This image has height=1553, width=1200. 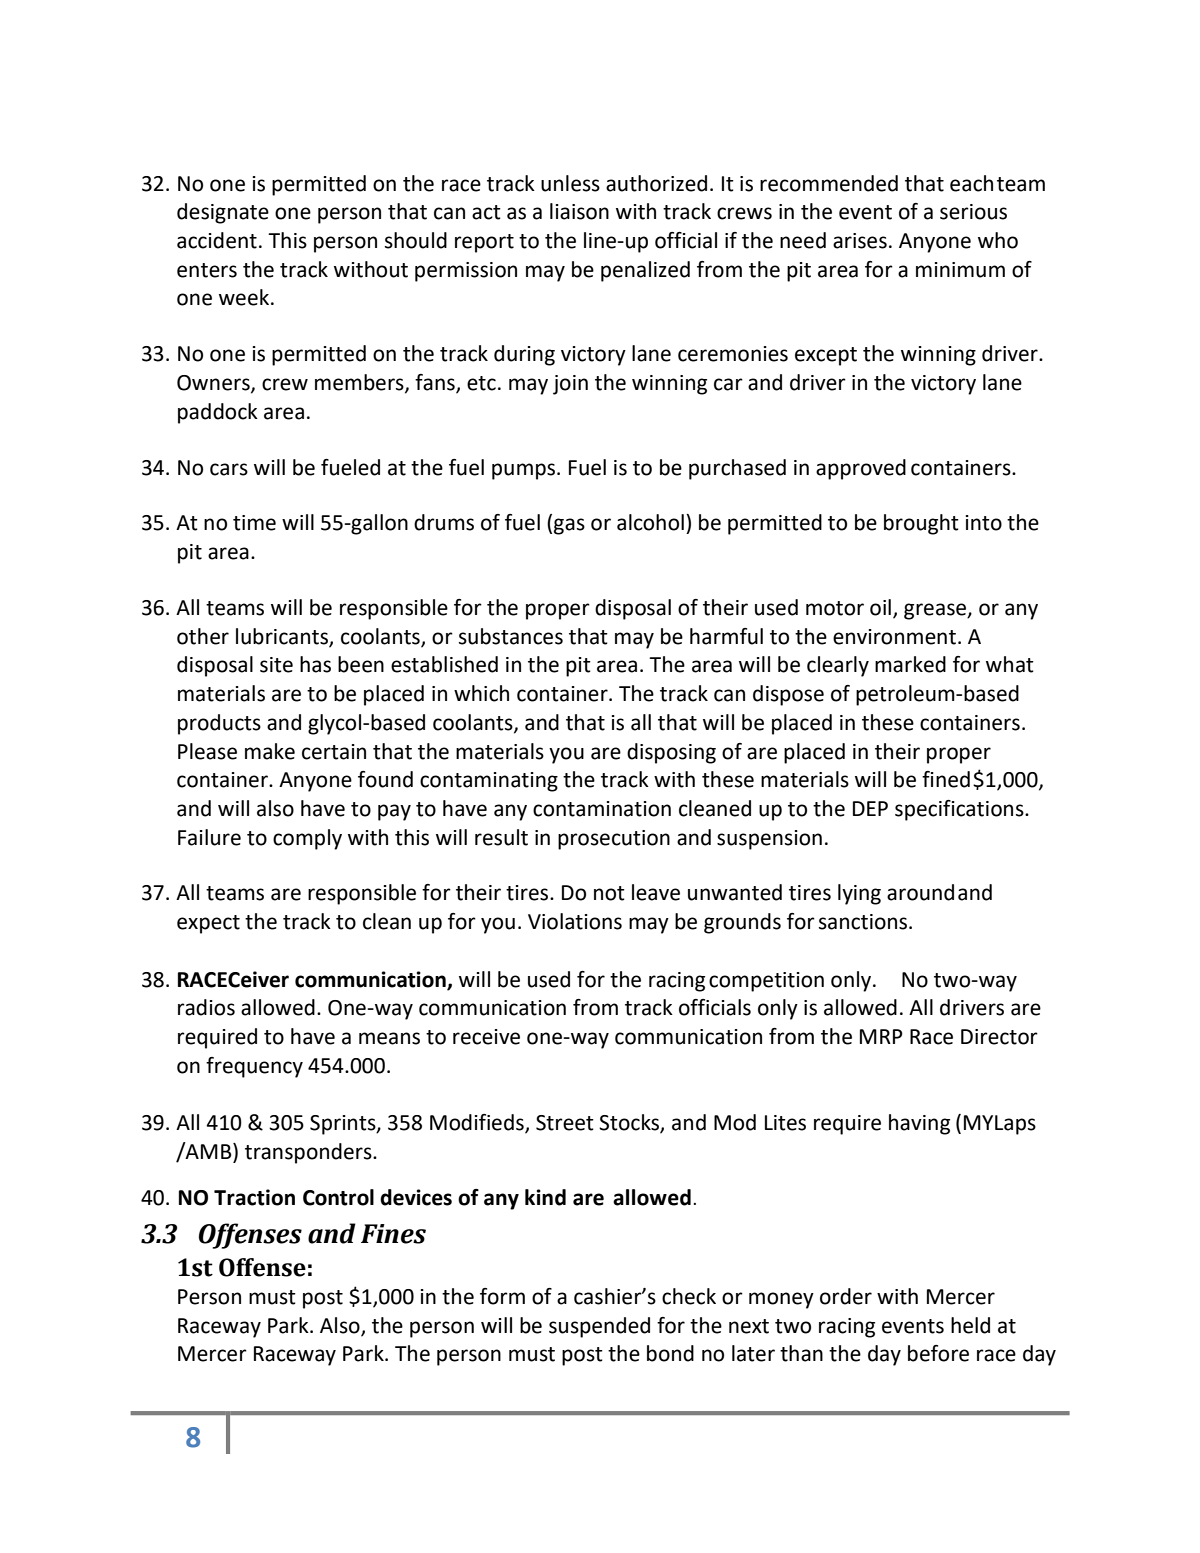 What do you see at coordinates (393, 1234) in the image?
I see `Fines` at bounding box center [393, 1234].
